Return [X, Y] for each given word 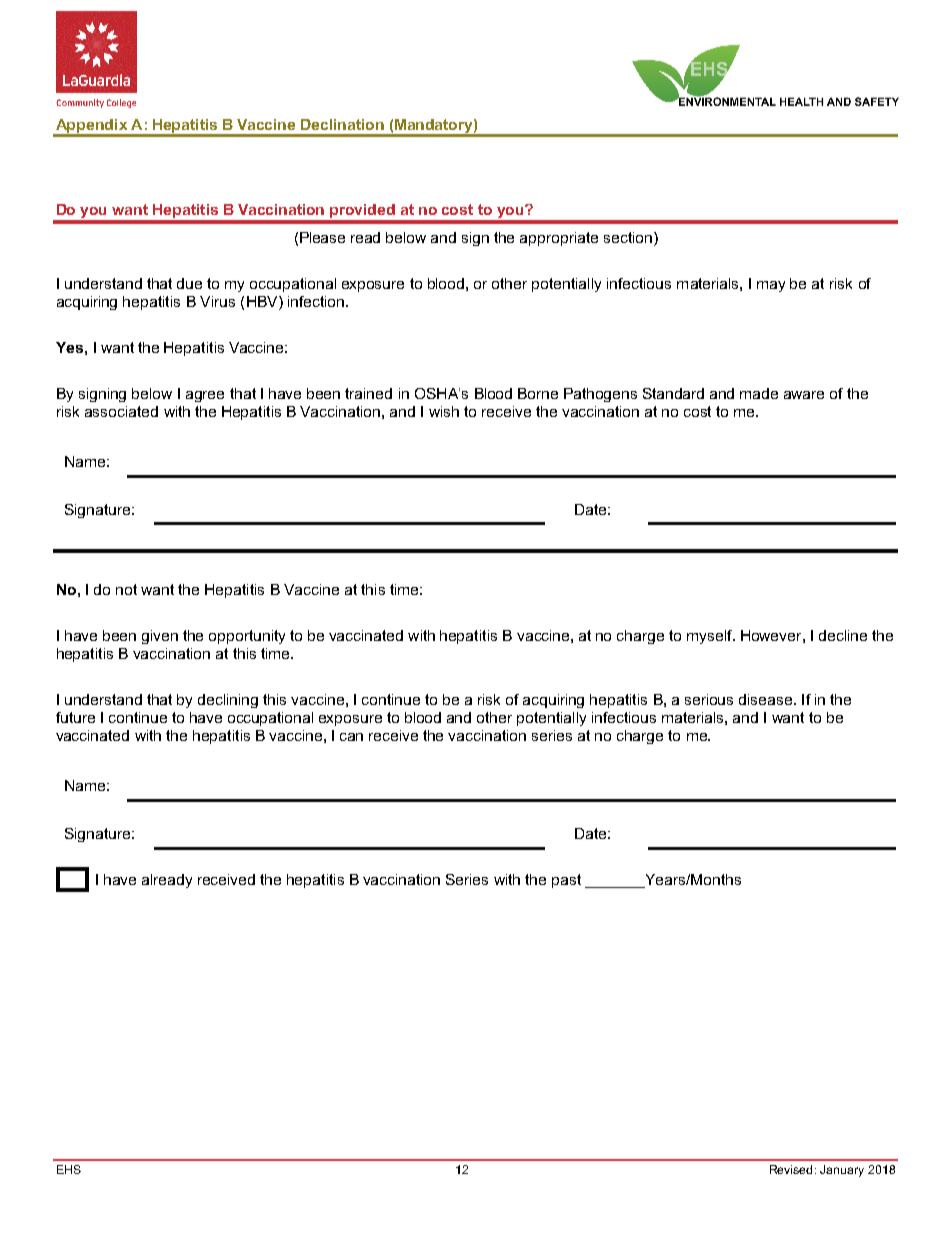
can [351, 737]
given [160, 637]
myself [711, 637]
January [842, 1171]
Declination [342, 124]
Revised [791, 1169]
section [628, 237]
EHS [69, 1169]
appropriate [559, 239]
